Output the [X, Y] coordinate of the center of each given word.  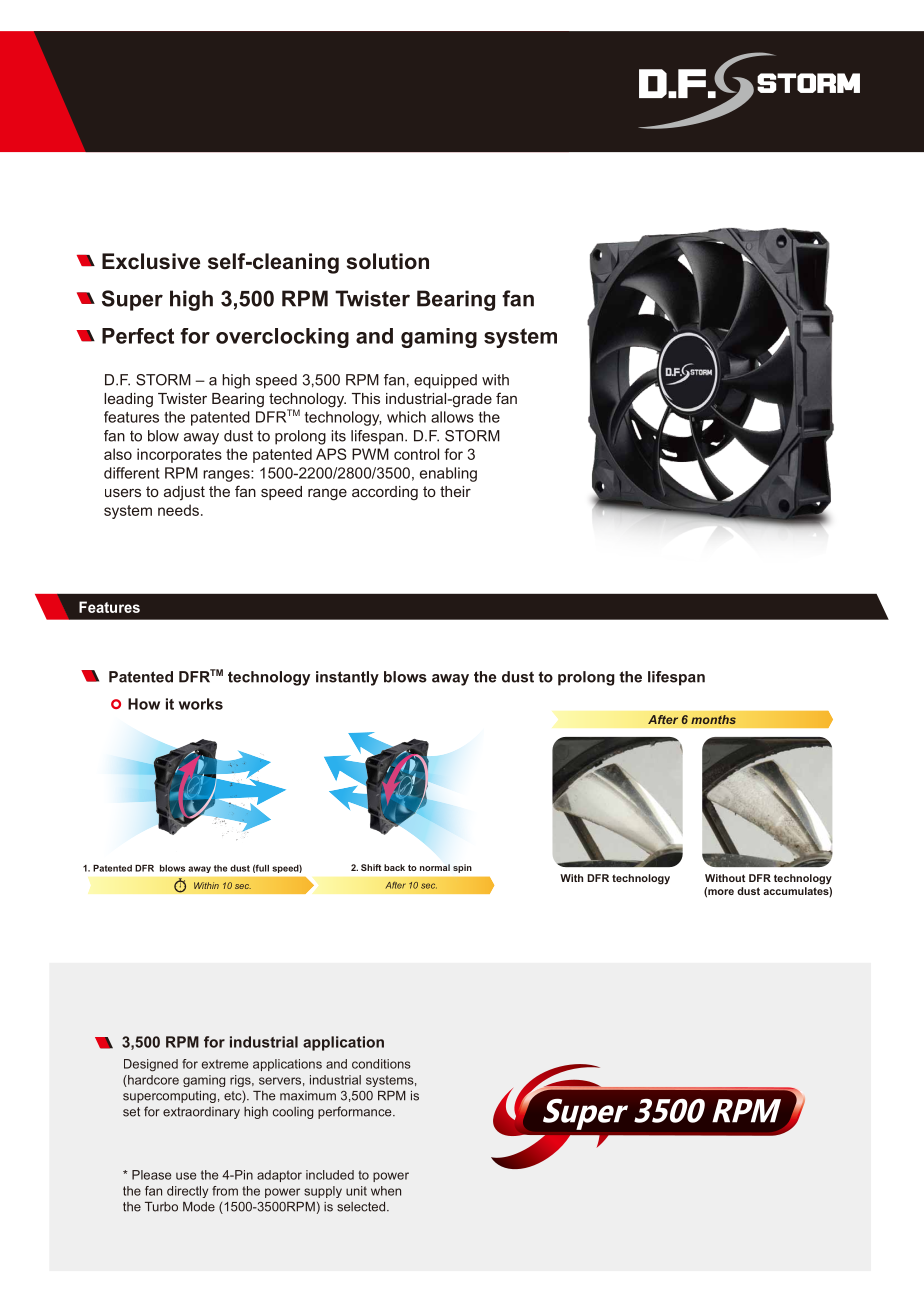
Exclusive [151, 261]
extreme [225, 1064]
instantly [347, 678]
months [713, 719]
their [455, 491]
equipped [445, 381]
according [385, 493]
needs [178, 510]
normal [435, 867]
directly [187, 1192]
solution [388, 261]
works [201, 704]
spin [462, 868]
